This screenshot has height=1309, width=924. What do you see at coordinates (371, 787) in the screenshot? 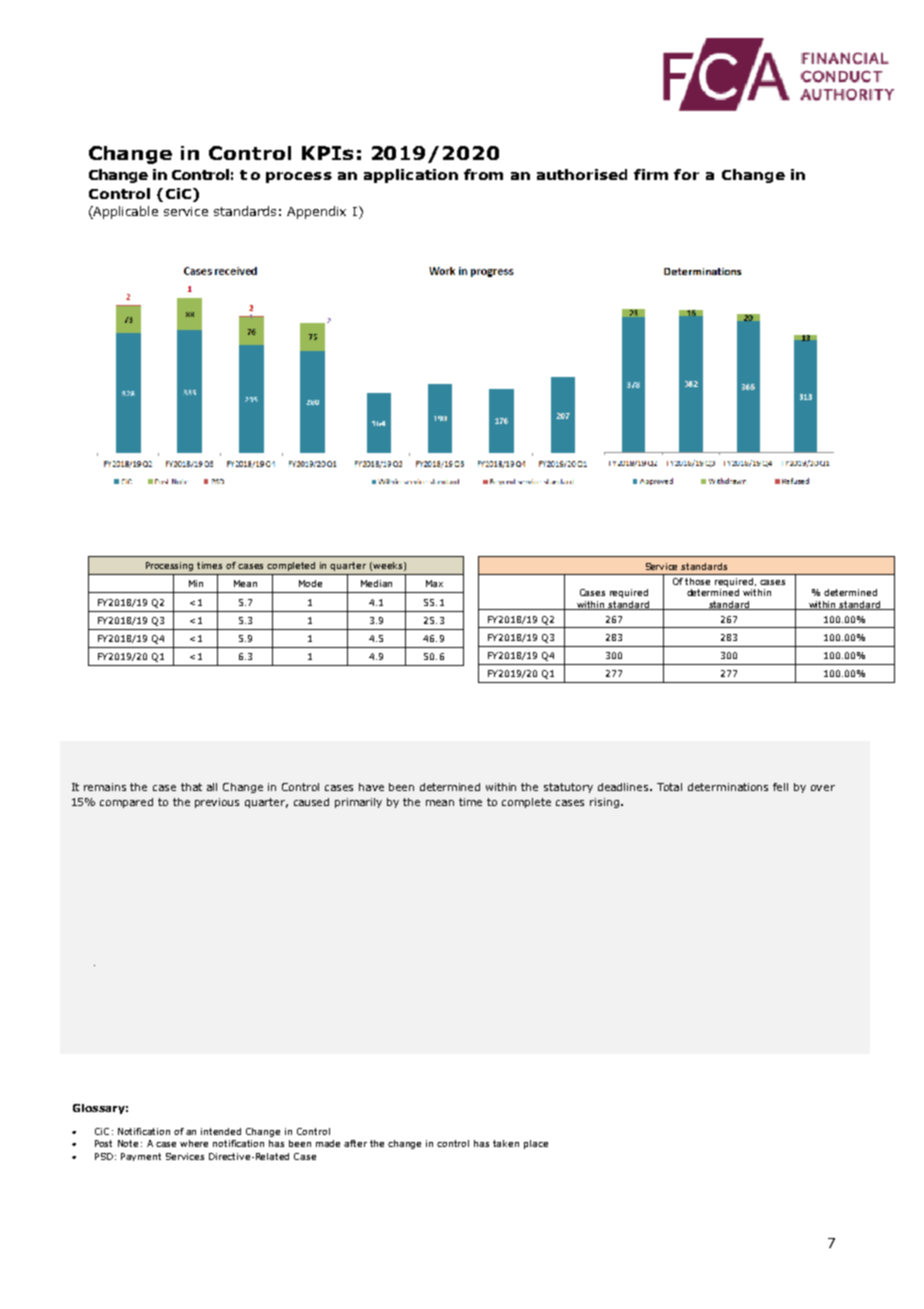
I see `have` at bounding box center [371, 787].
